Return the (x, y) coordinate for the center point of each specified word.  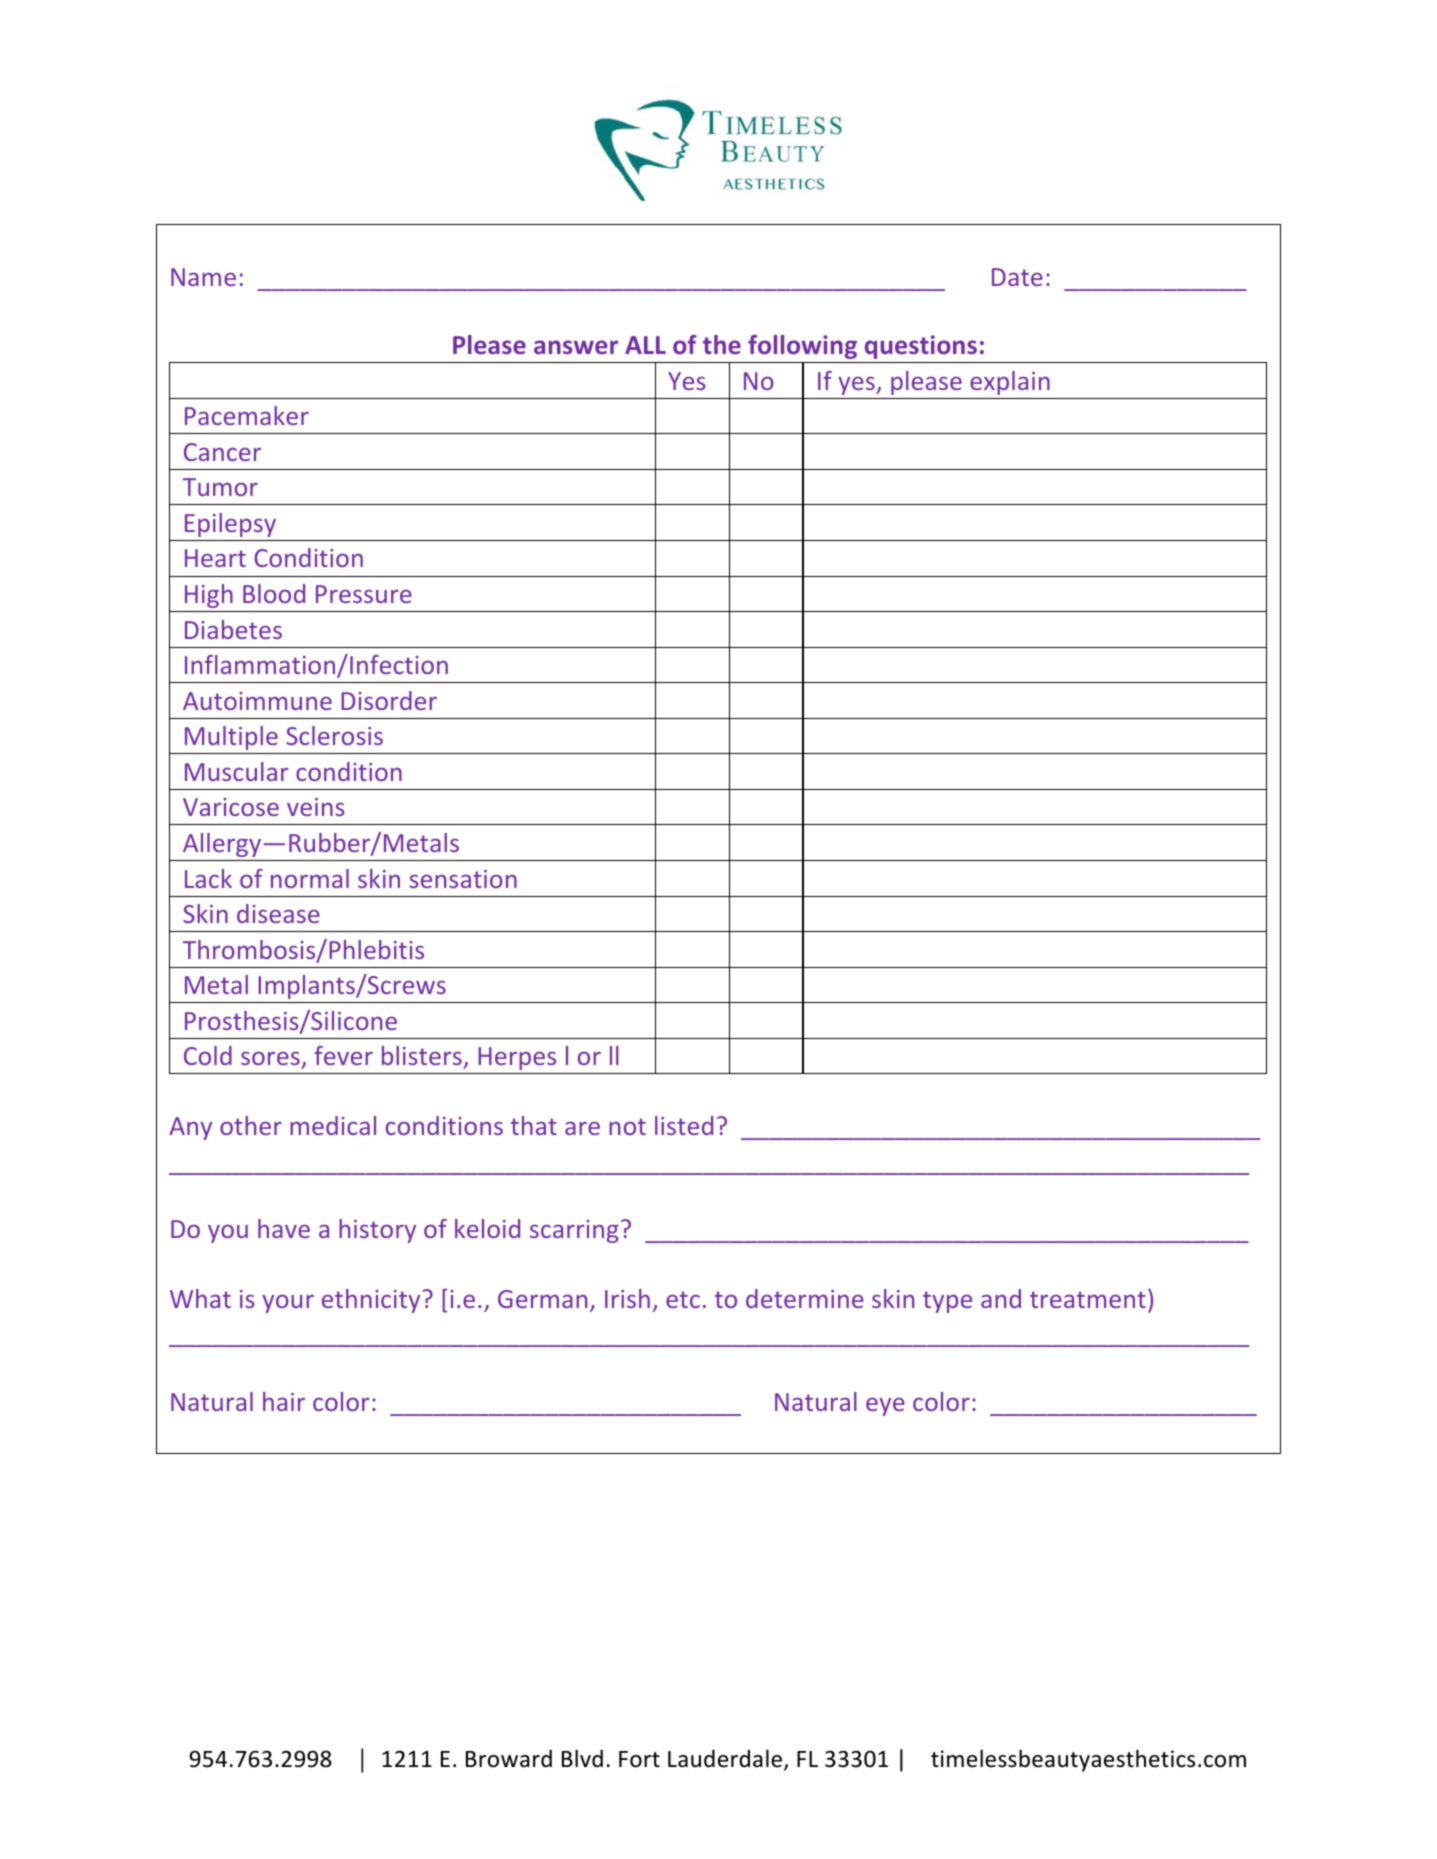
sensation (463, 879)
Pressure (364, 594)
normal (310, 878)
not (627, 1126)
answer (576, 347)
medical (333, 1125)
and (1001, 1298)
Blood (274, 593)
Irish (627, 1298)
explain (1010, 383)
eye (885, 1407)
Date (1017, 277)
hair (284, 1401)
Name (203, 277)
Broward (509, 1759)
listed (684, 1125)
